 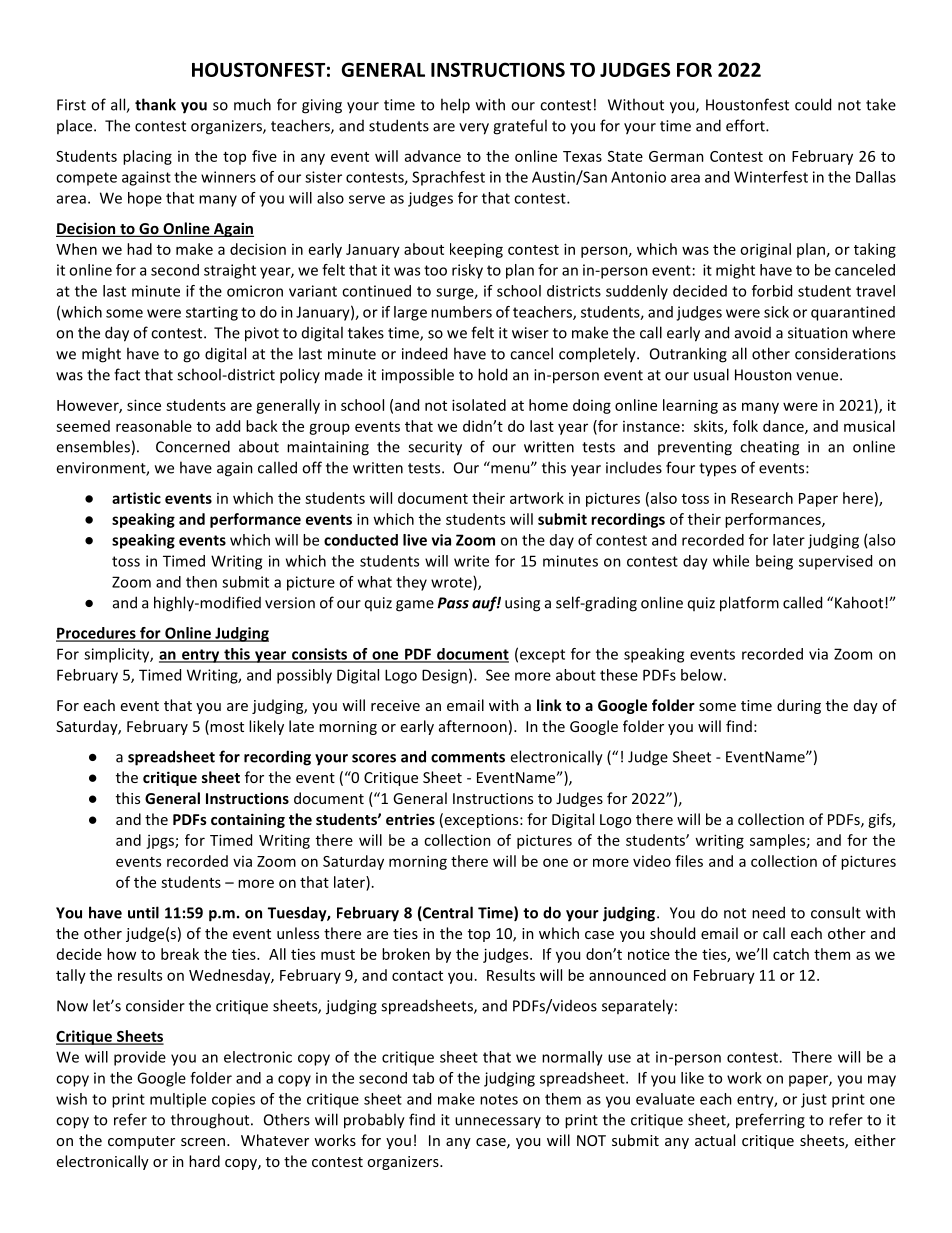 I want to click on computer, so click(x=141, y=1142).
